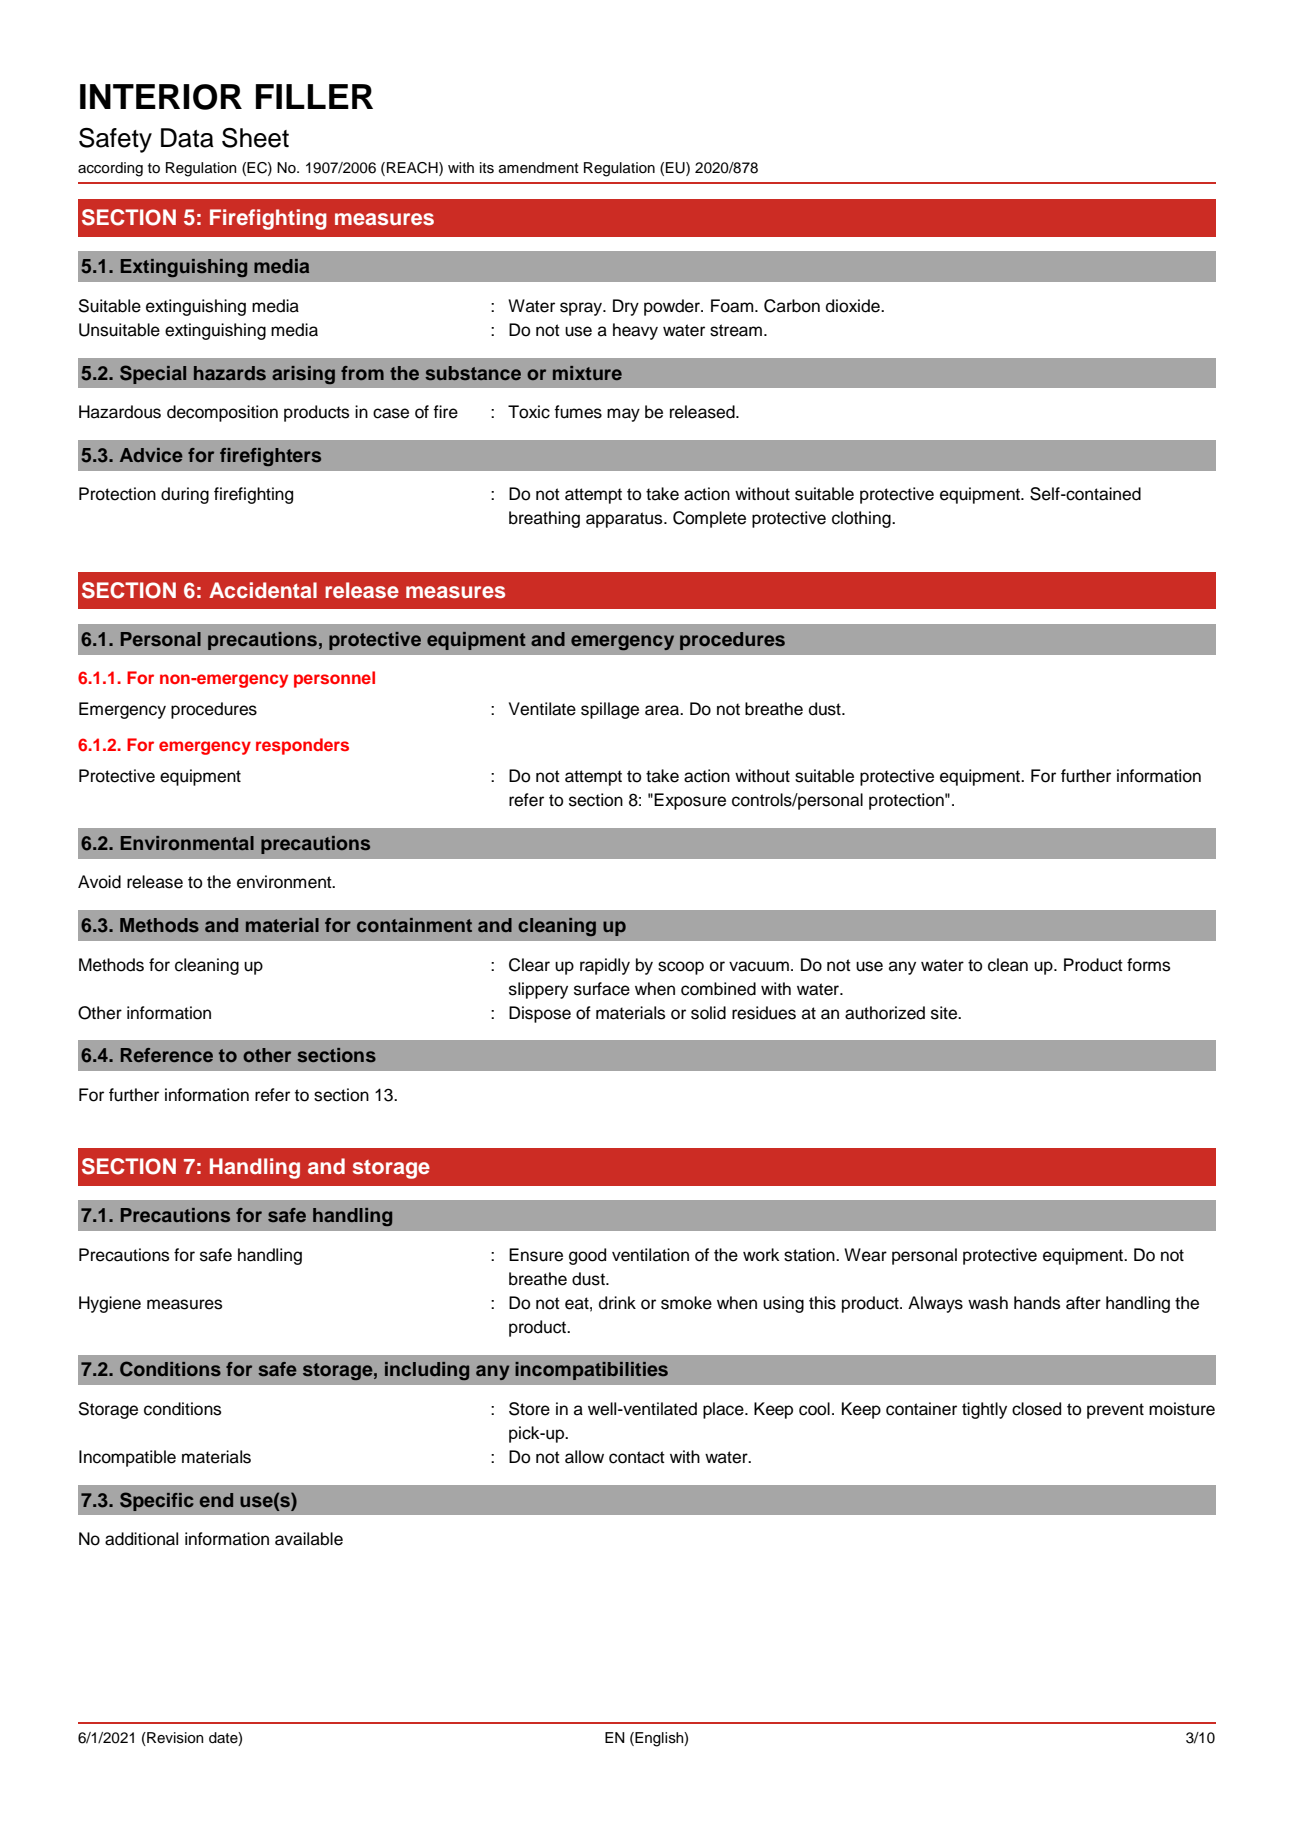 The image size is (1291, 1826). What do you see at coordinates (1148, 965) in the image?
I see `forms` at bounding box center [1148, 965].
